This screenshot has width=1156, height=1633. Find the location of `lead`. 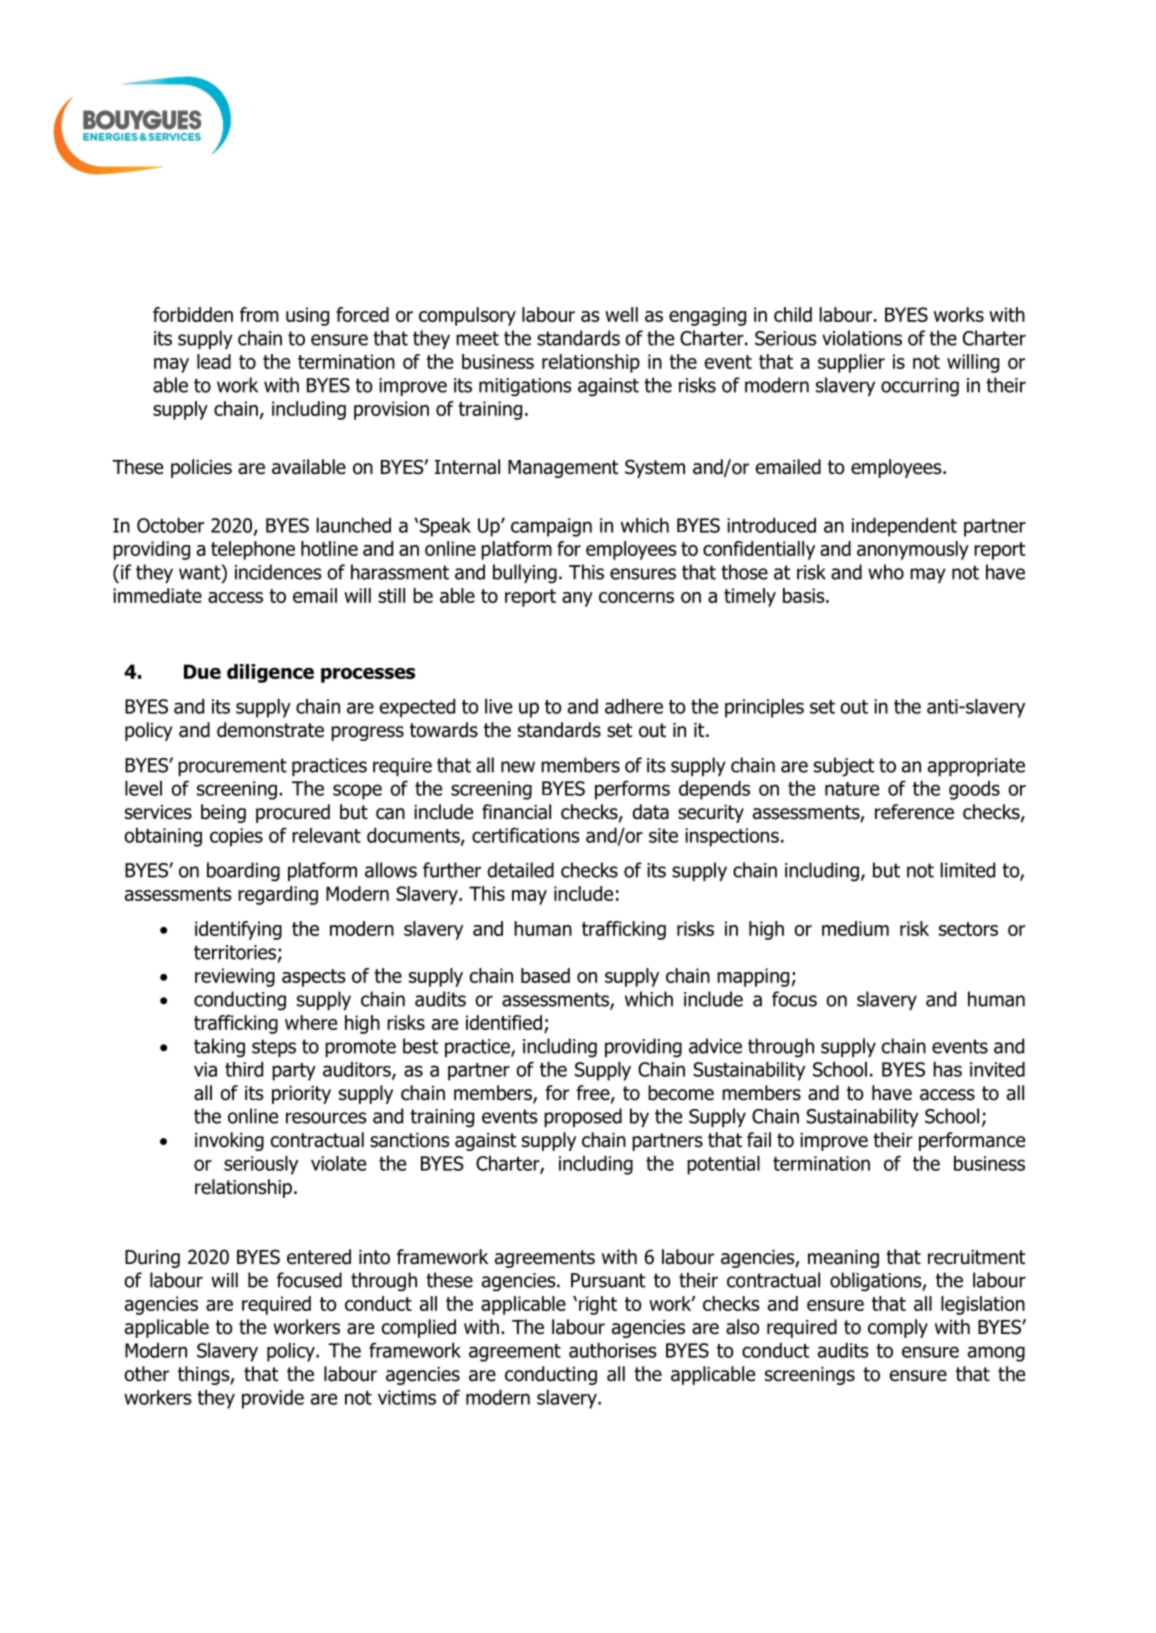

lead is located at coordinates (214, 361).
